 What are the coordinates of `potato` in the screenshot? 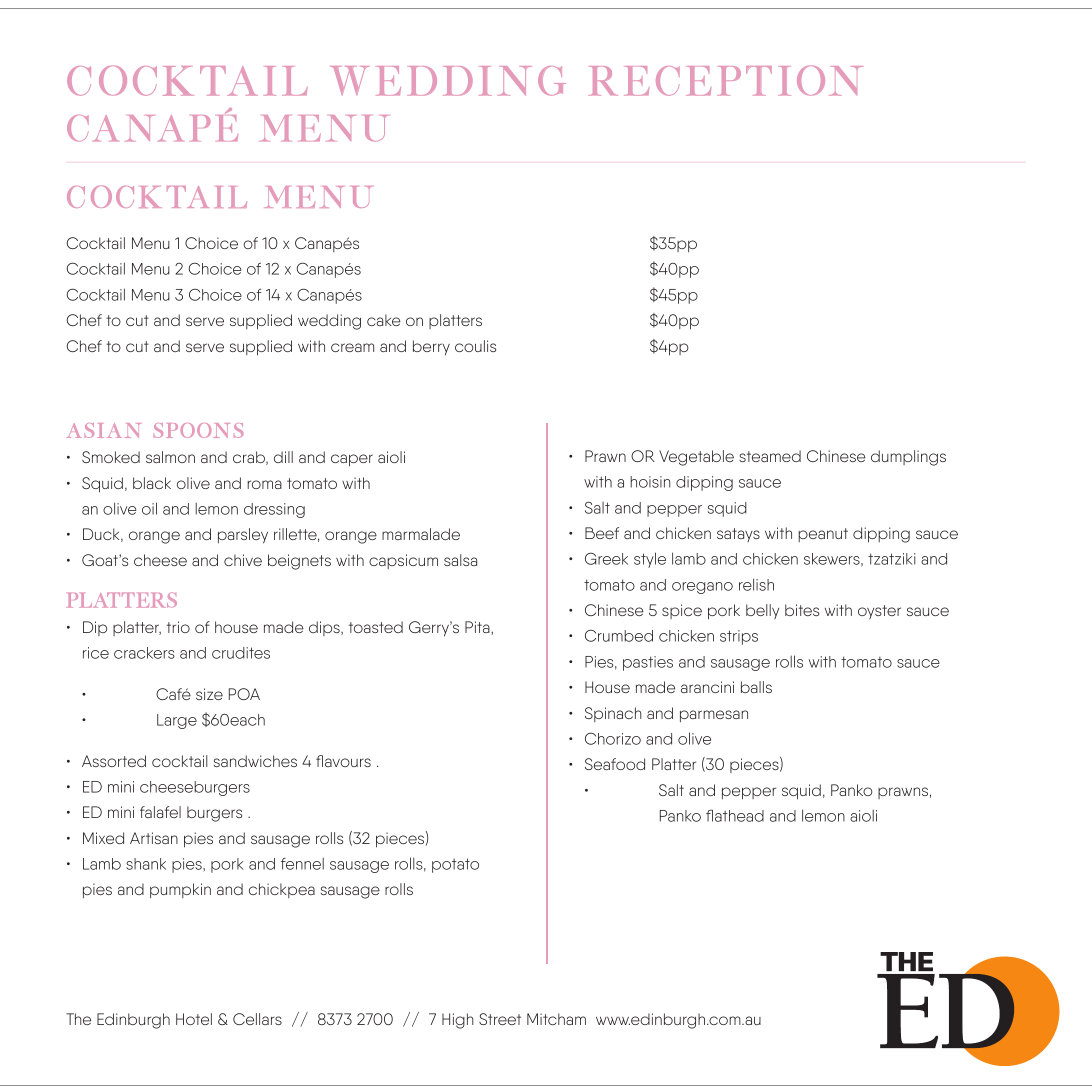 It's located at (455, 865).
